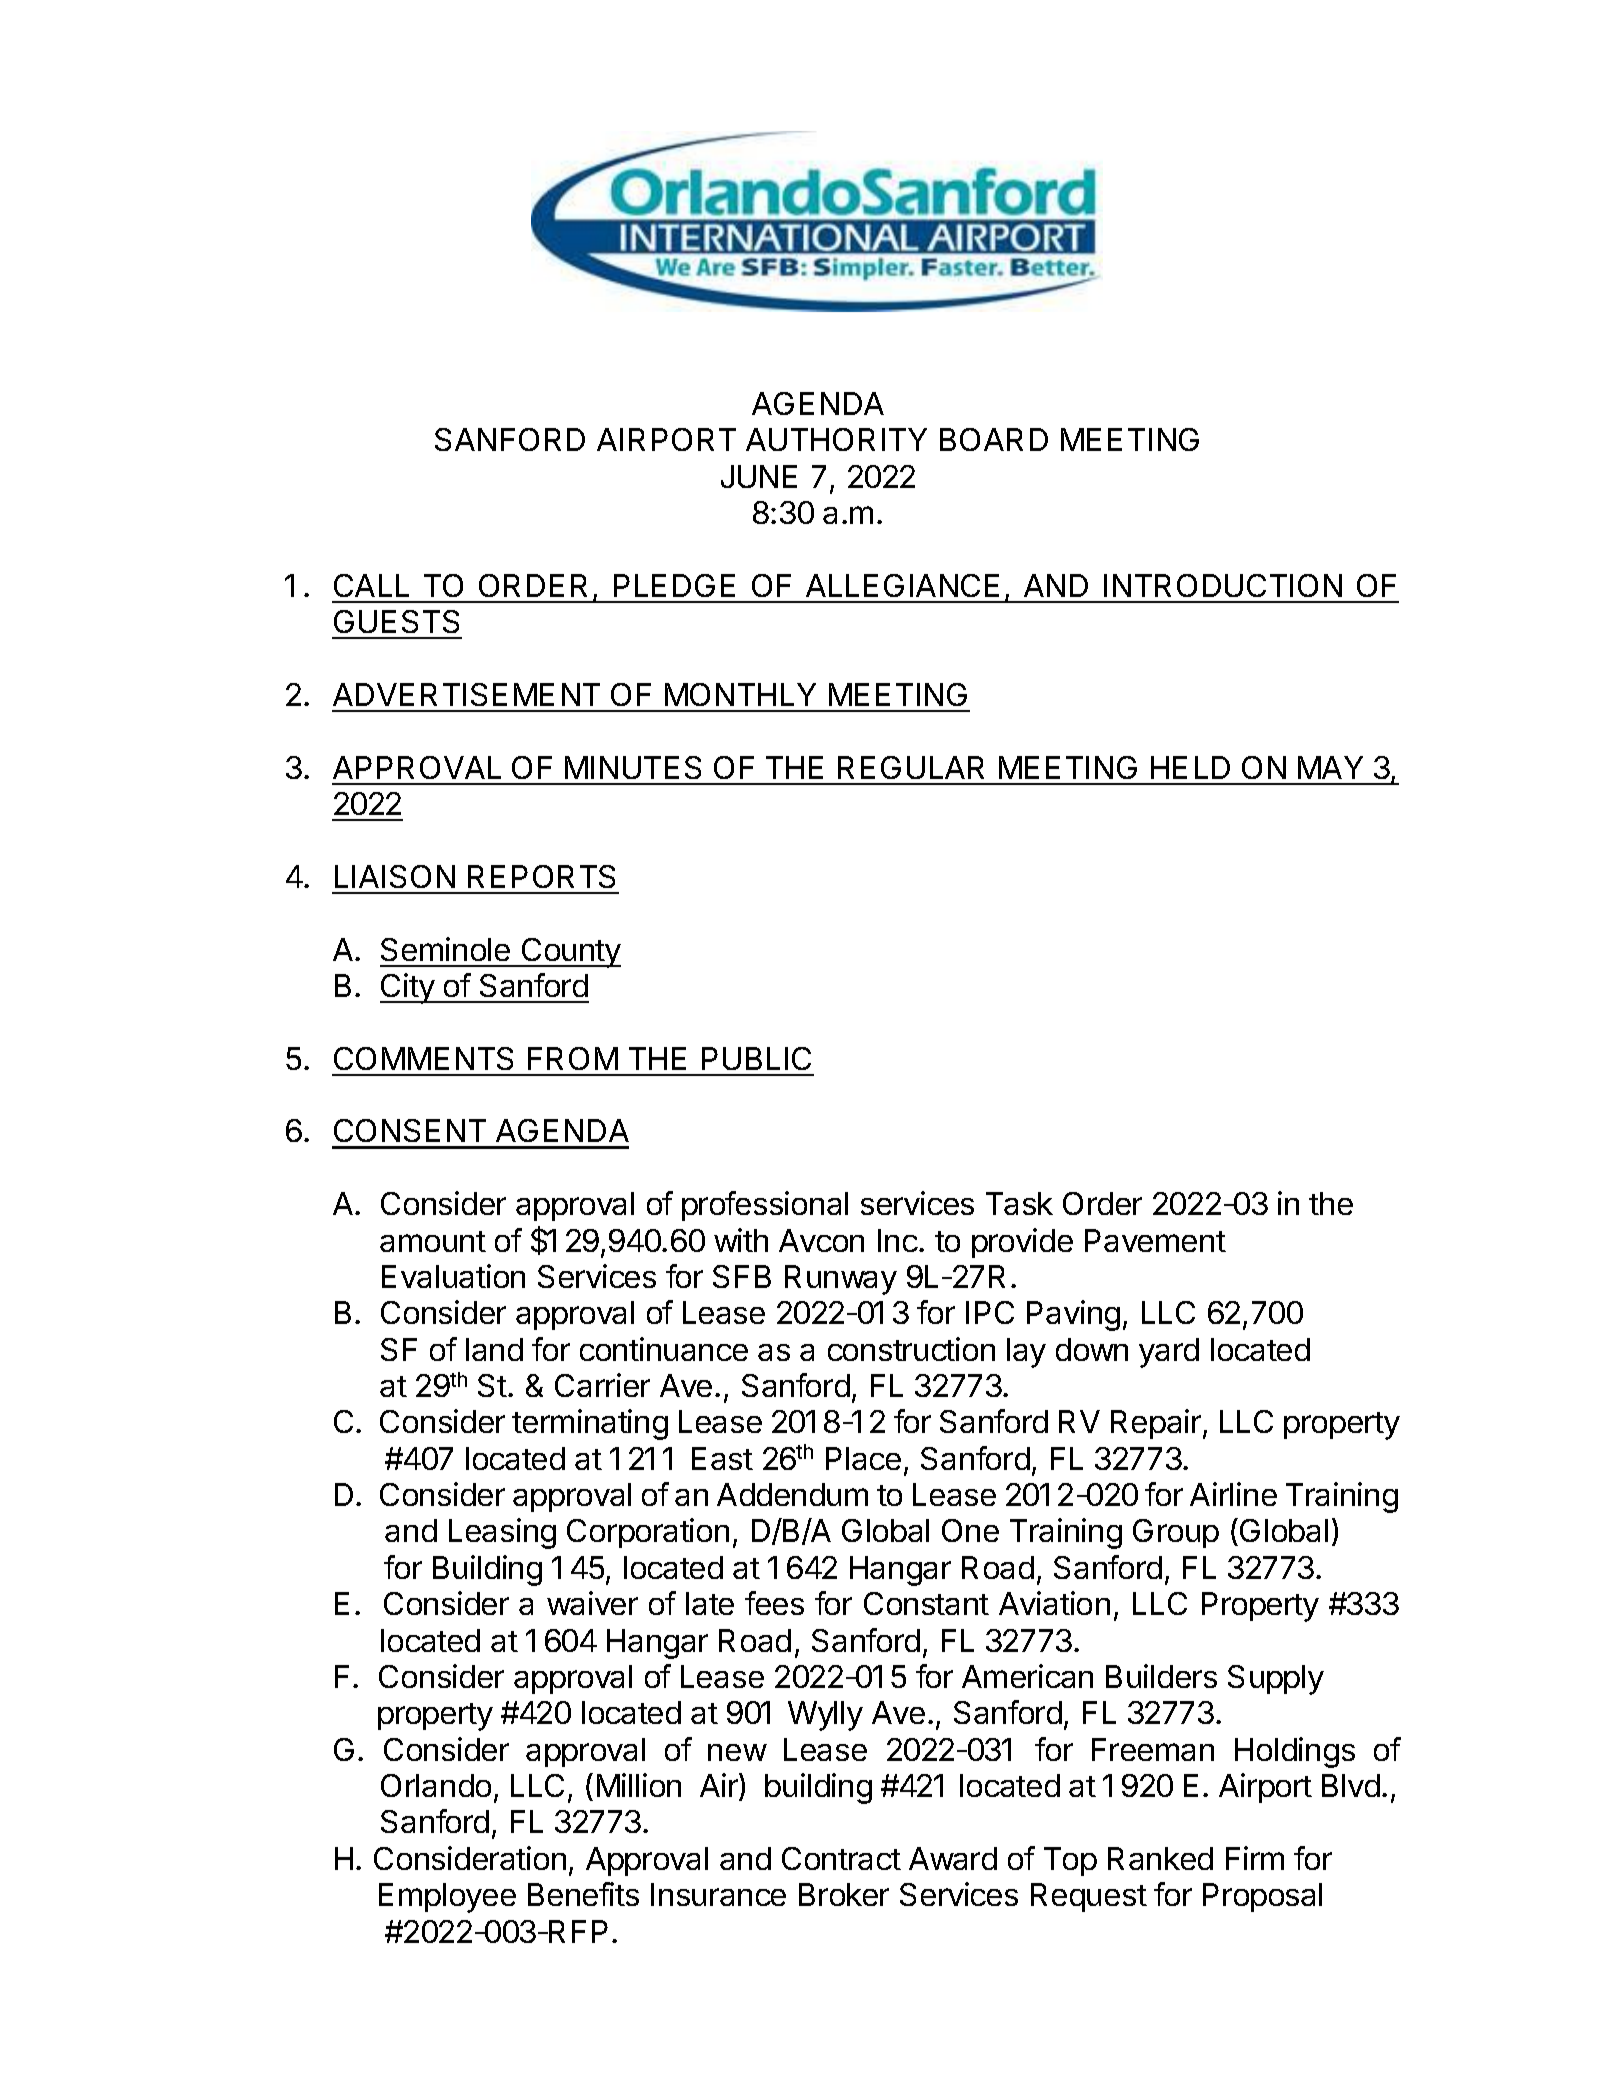 The image size is (1613, 2087). What do you see at coordinates (445, 949) in the screenshot?
I see `Seminole` at bounding box center [445, 949].
